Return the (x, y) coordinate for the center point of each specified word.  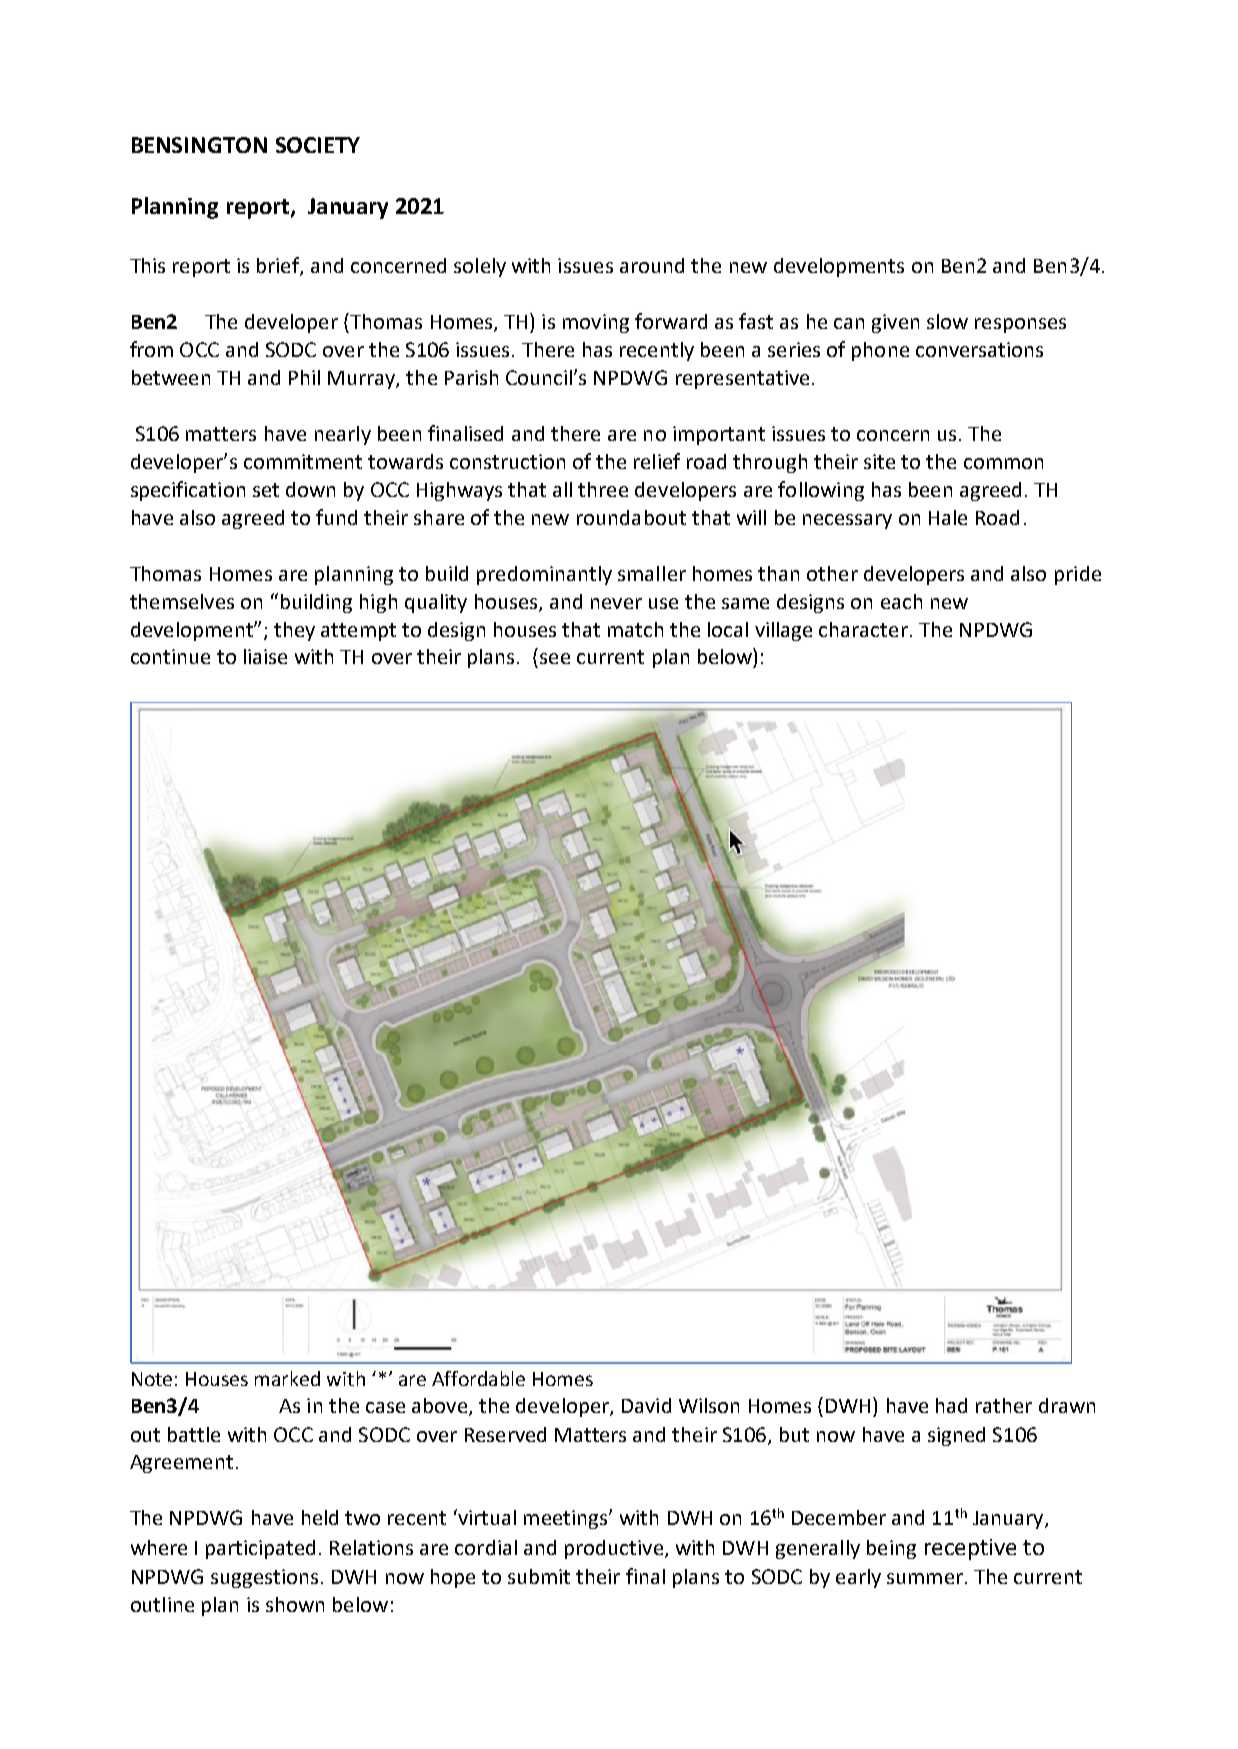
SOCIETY (318, 145)
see (555, 658)
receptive (970, 1549)
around (652, 265)
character (863, 629)
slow (947, 321)
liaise (265, 656)
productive (614, 1549)
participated (260, 1549)
